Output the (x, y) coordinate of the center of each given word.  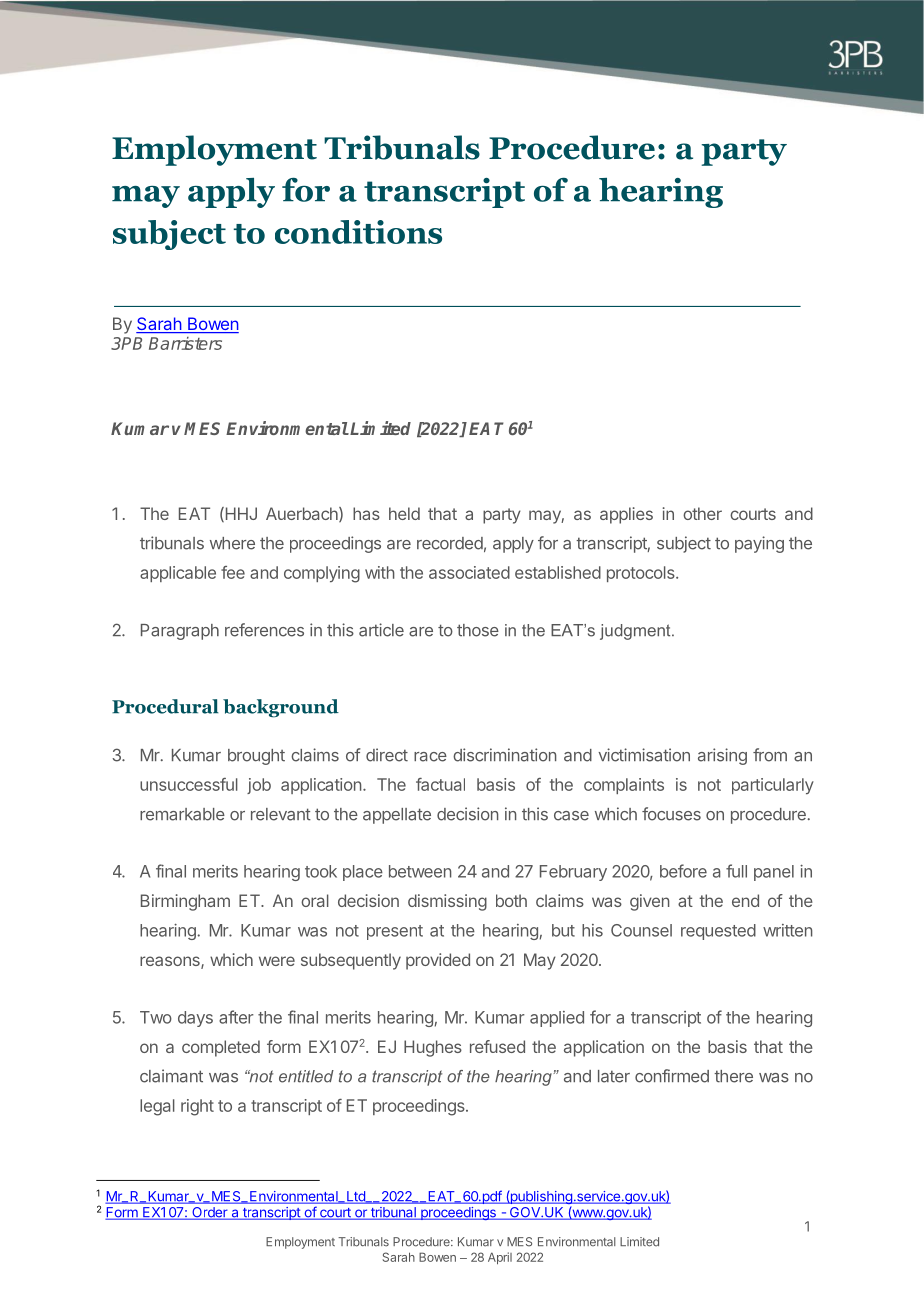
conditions (358, 232)
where (232, 543)
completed (221, 1048)
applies (626, 515)
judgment (636, 632)
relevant (281, 814)
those (478, 630)
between (420, 871)
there (733, 1076)
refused (497, 1046)
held (404, 513)
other (702, 513)
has (366, 513)
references (264, 630)
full (736, 871)
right (197, 1107)
